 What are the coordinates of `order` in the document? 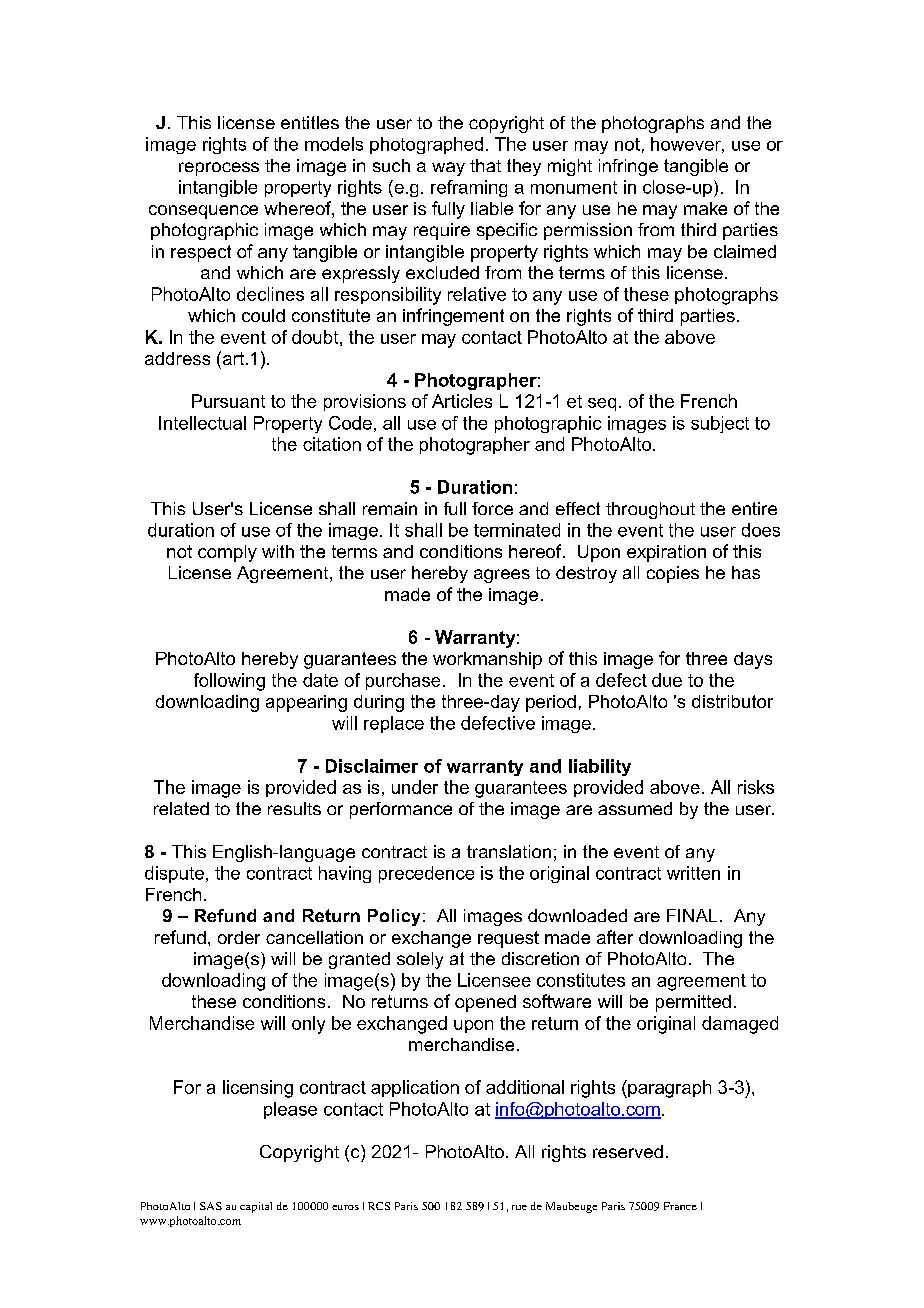 It's located at (239, 937).
